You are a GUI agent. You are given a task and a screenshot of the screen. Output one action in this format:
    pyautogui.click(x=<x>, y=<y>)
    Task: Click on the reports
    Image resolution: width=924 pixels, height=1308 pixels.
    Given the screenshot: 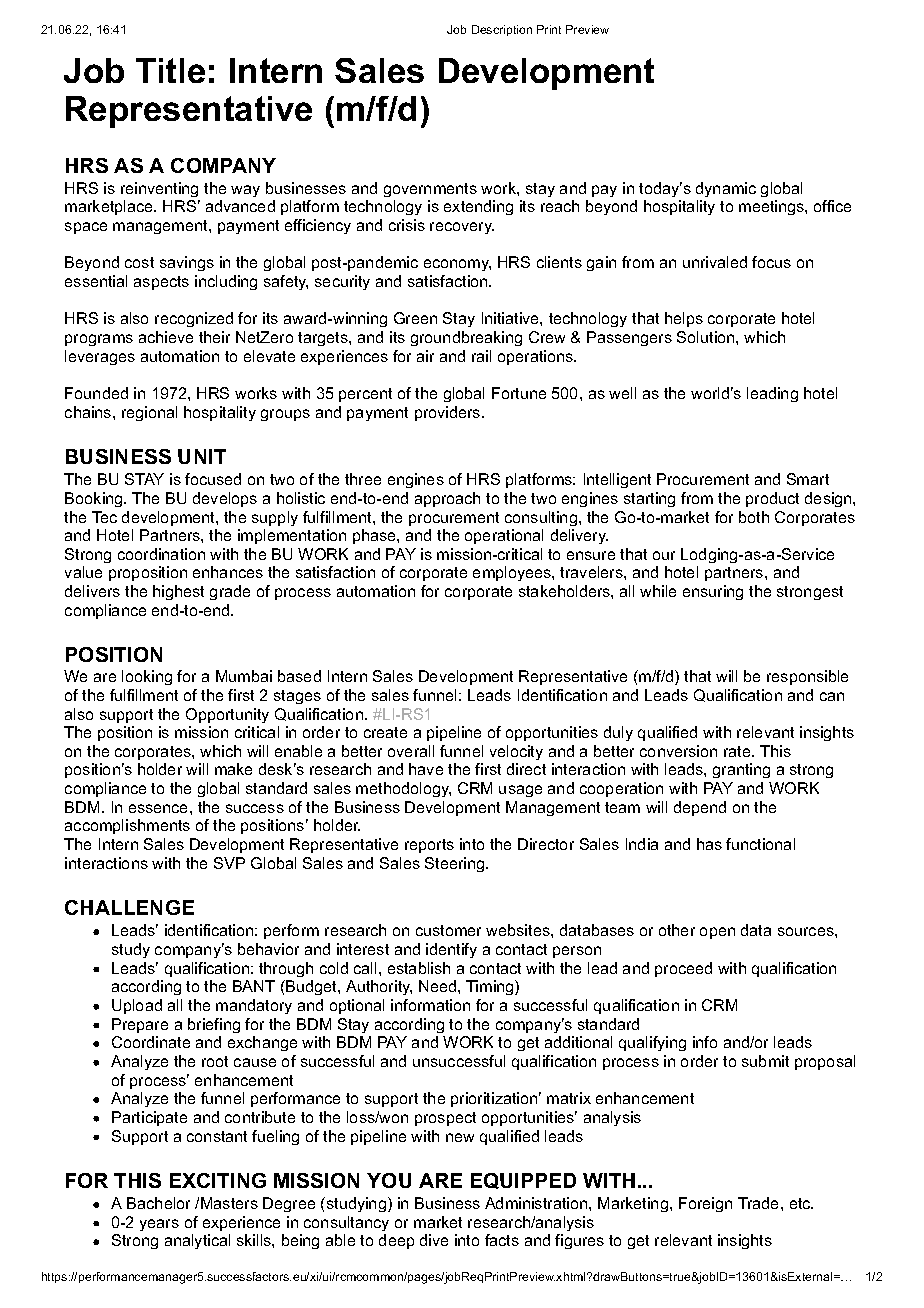 What is the action you would take?
    pyautogui.click(x=429, y=846)
